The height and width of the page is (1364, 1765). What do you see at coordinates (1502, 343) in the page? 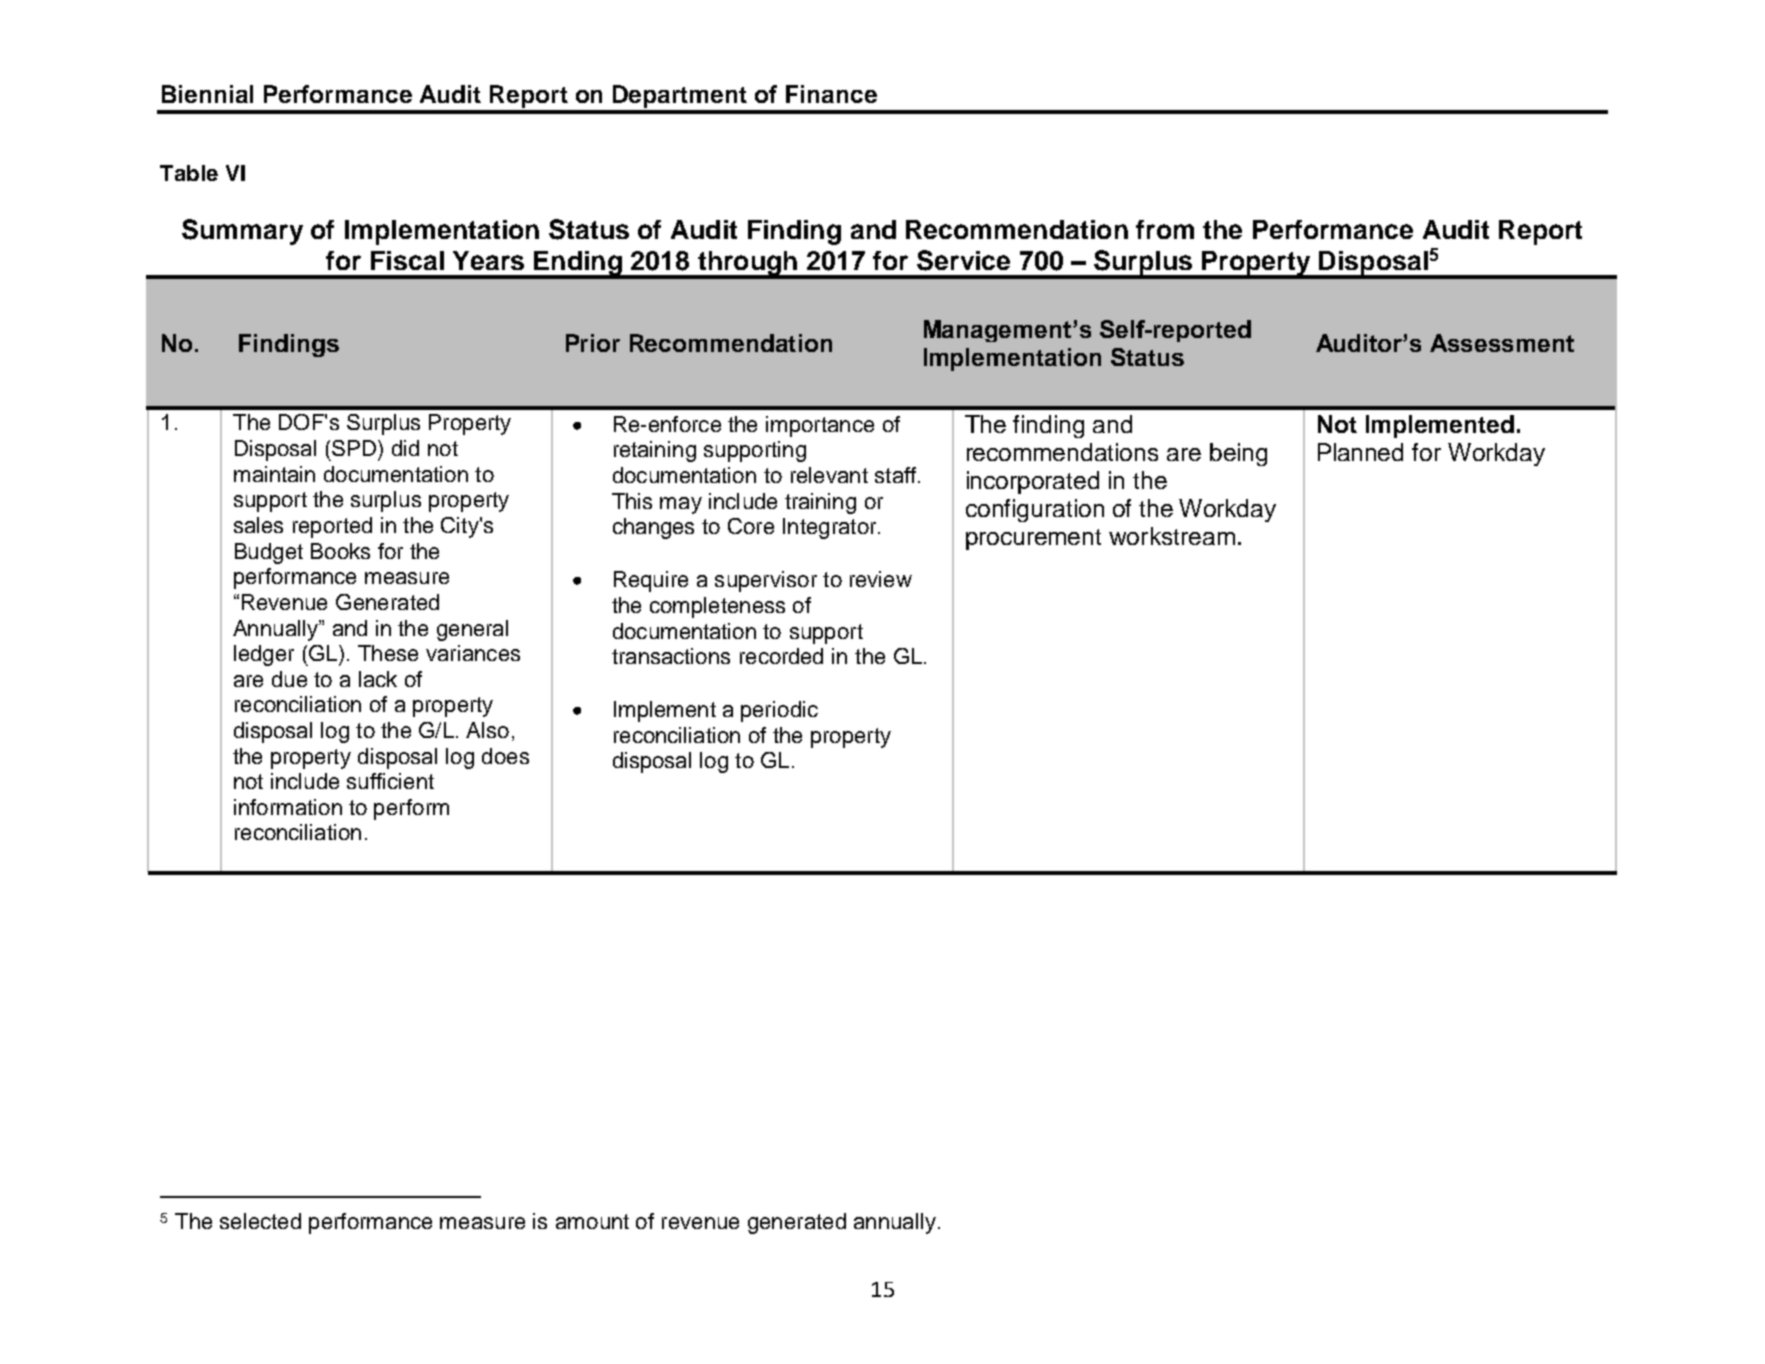
I see `Assessment` at bounding box center [1502, 343].
